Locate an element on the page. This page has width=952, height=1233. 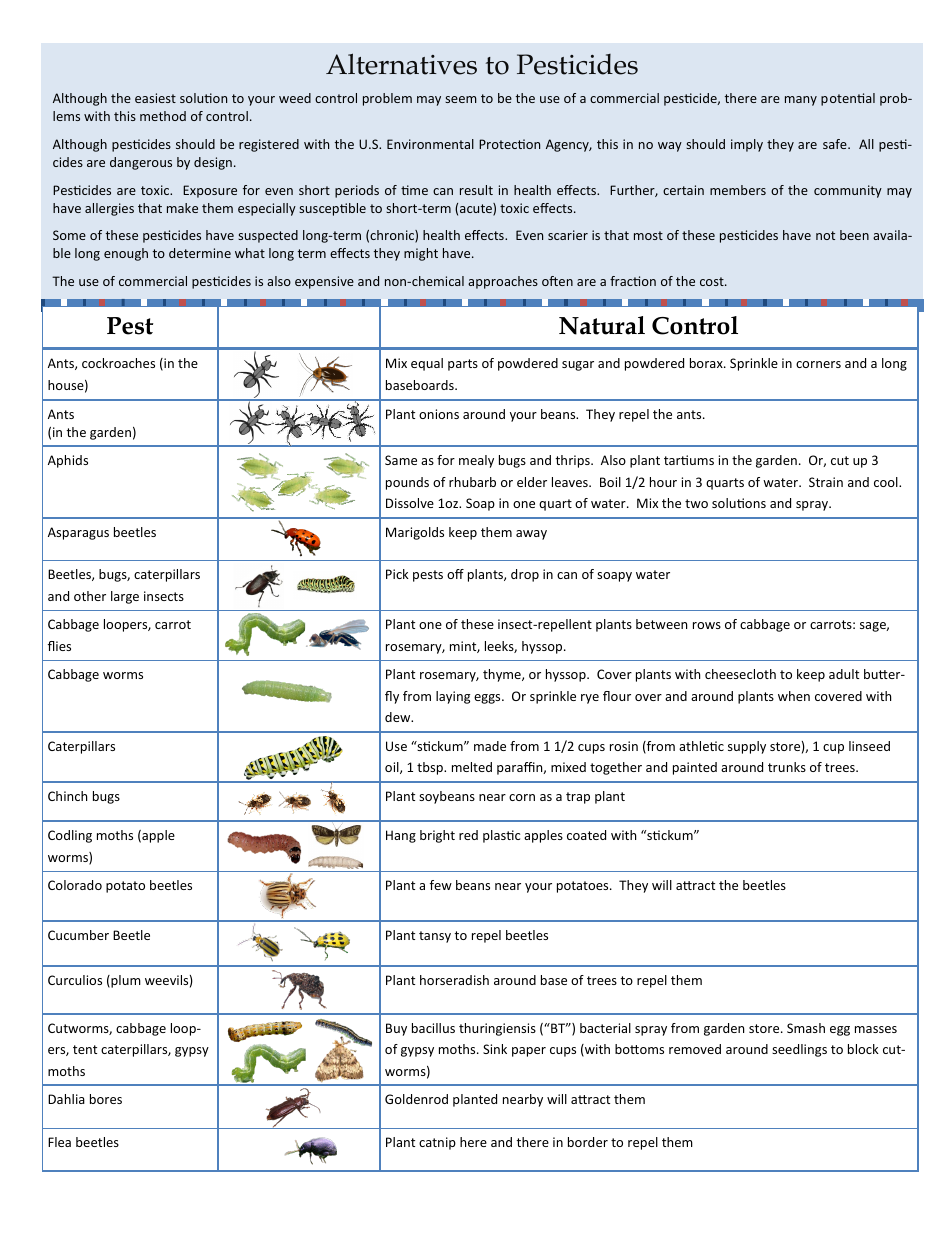
large is located at coordinates (125, 597).
